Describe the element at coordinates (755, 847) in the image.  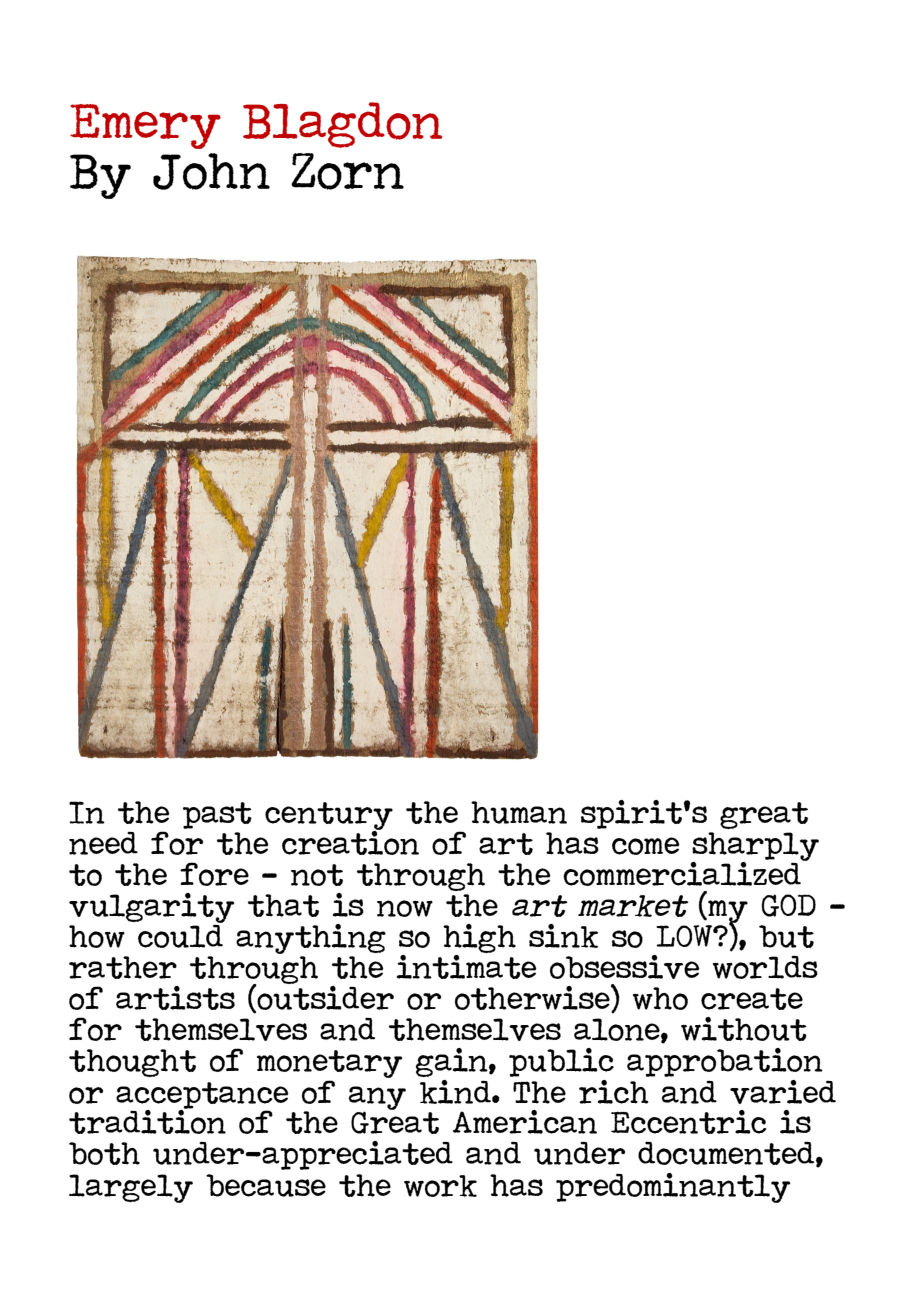
I see `sharply` at that location.
